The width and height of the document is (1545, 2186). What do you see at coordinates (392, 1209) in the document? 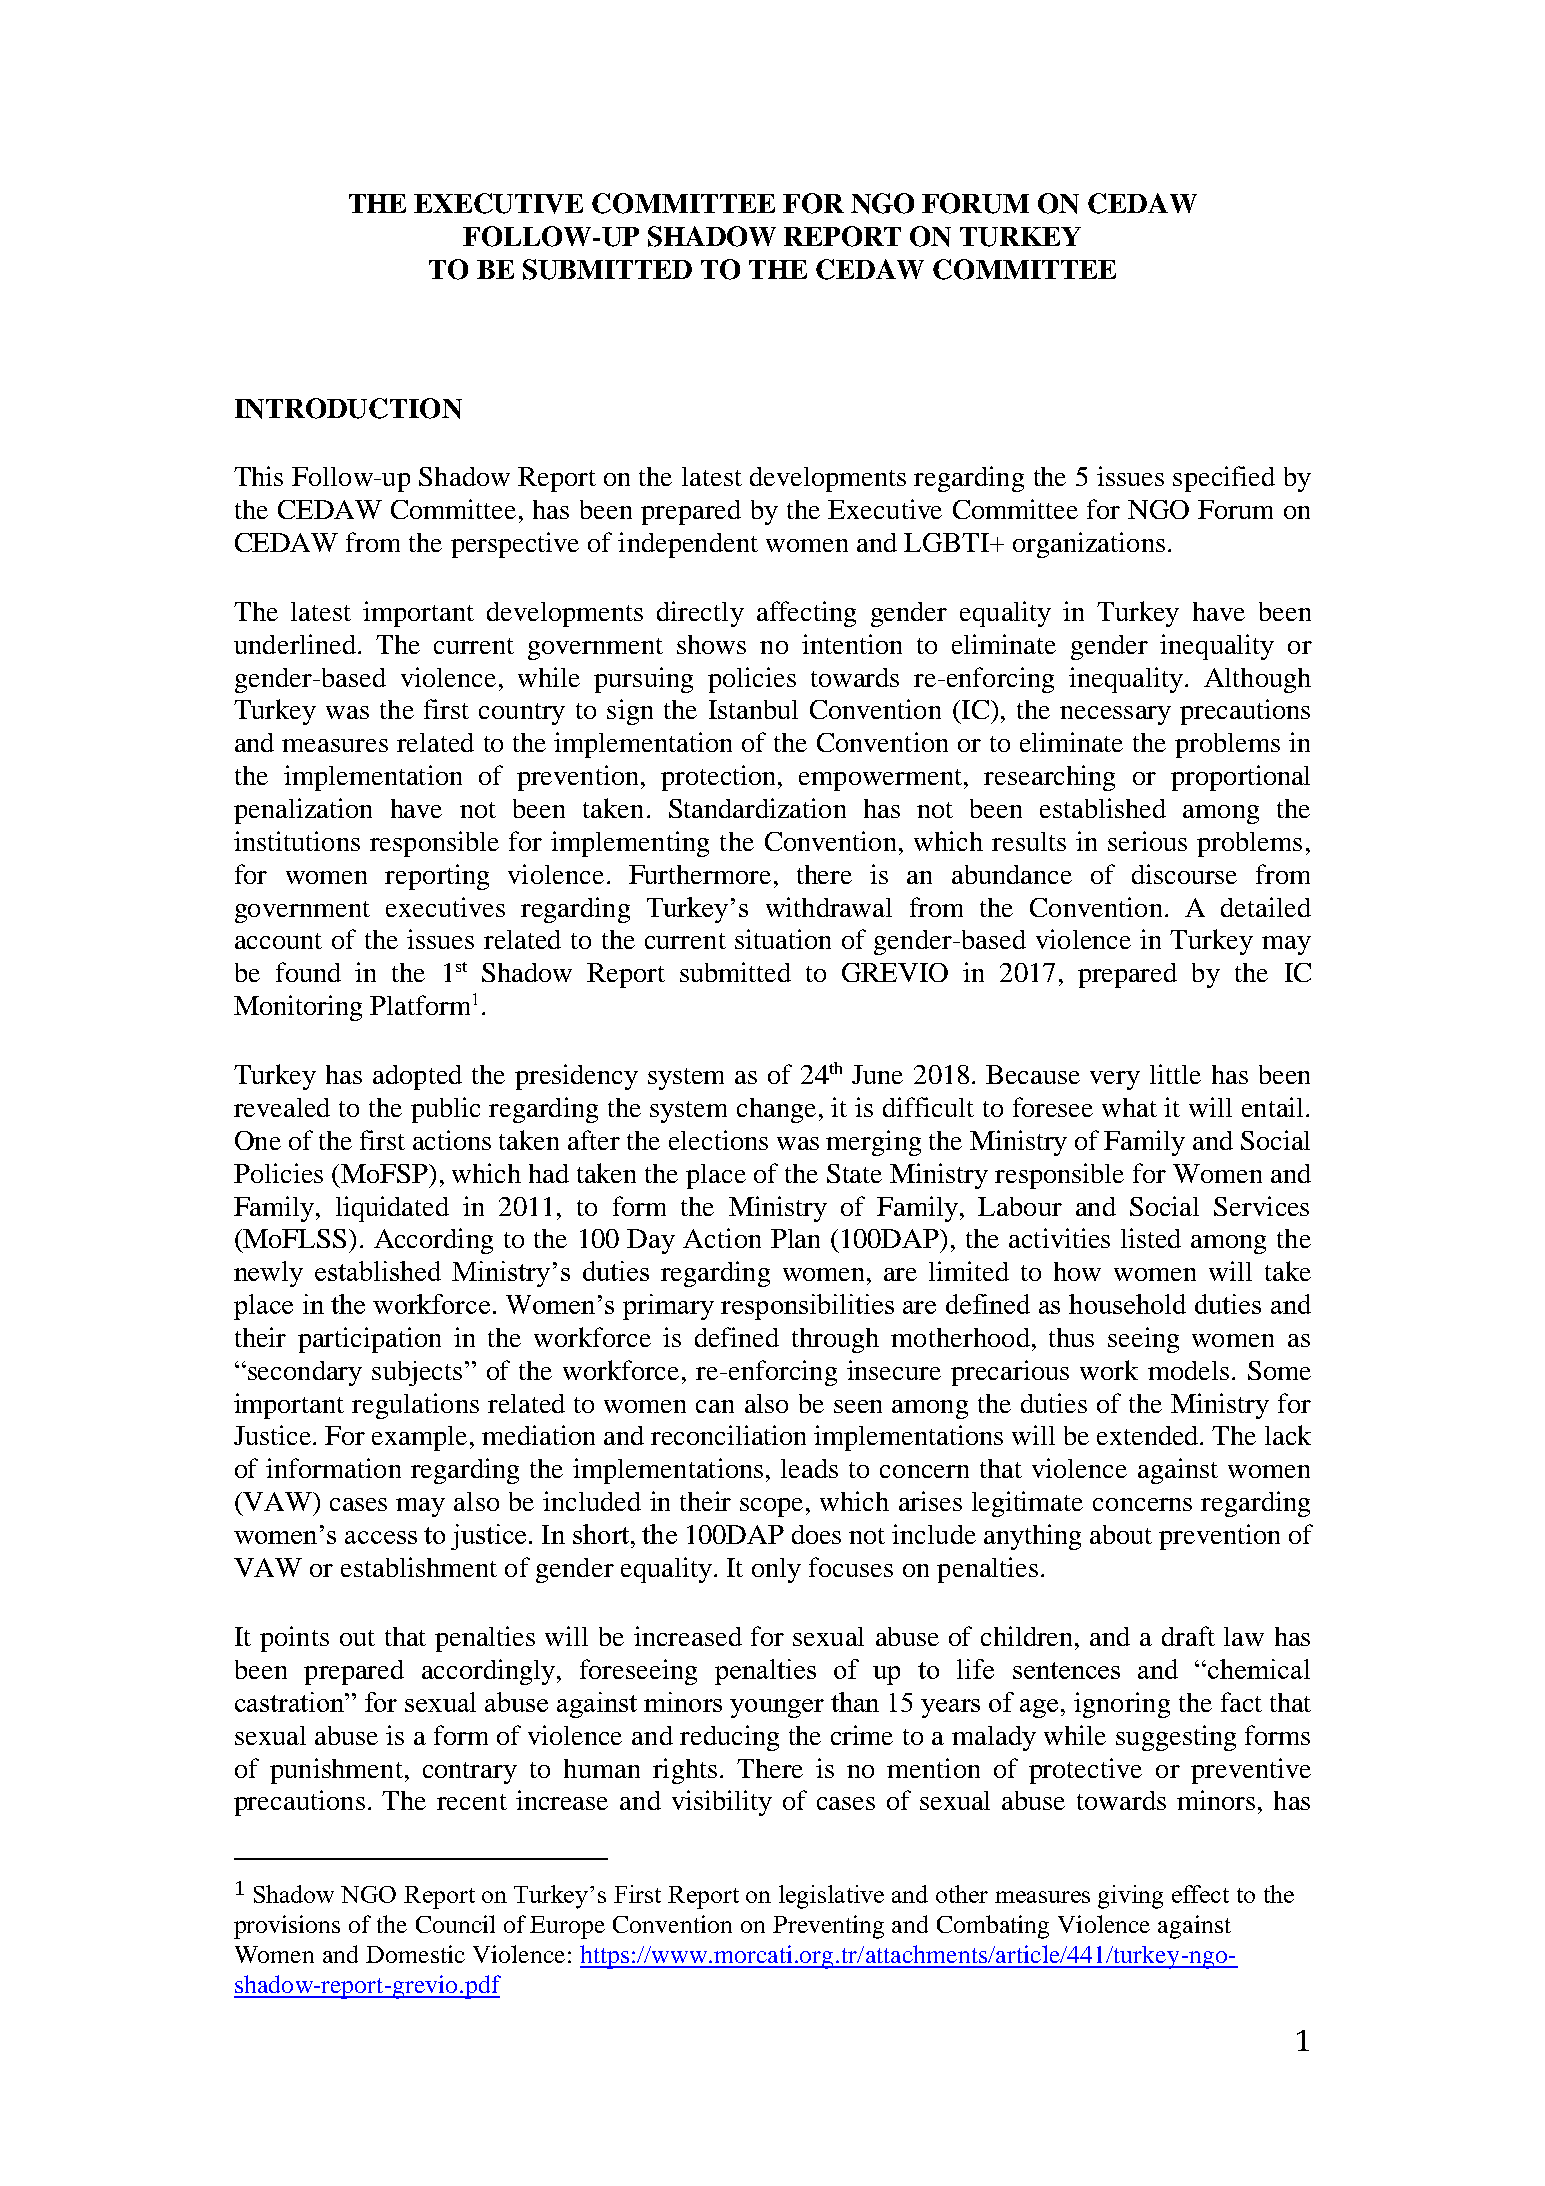
I see `liquidated` at bounding box center [392, 1209].
